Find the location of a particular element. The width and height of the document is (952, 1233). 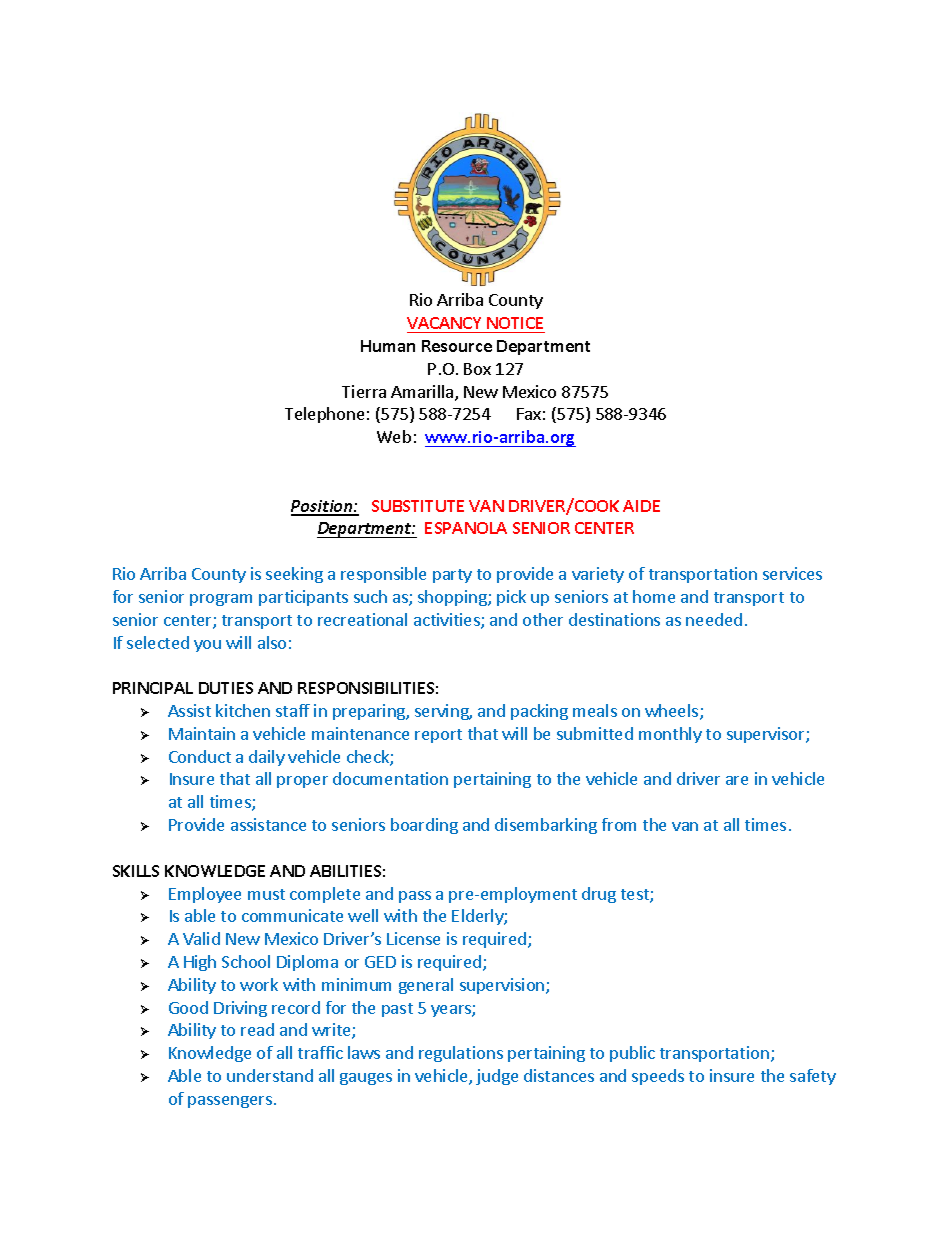

Telephone is located at coordinates (324, 415).
